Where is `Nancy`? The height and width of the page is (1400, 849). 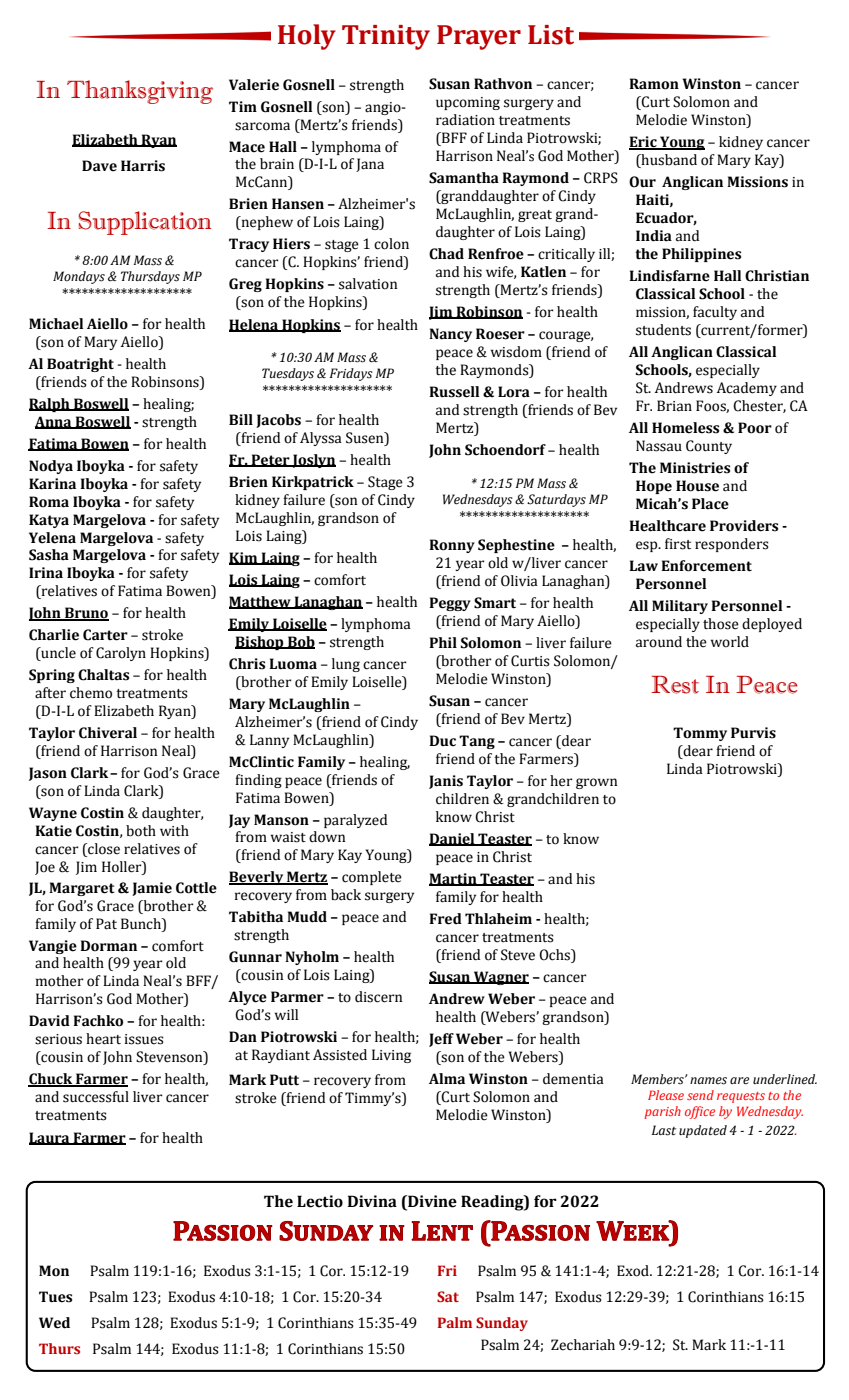
Nancy is located at coordinates (450, 335).
